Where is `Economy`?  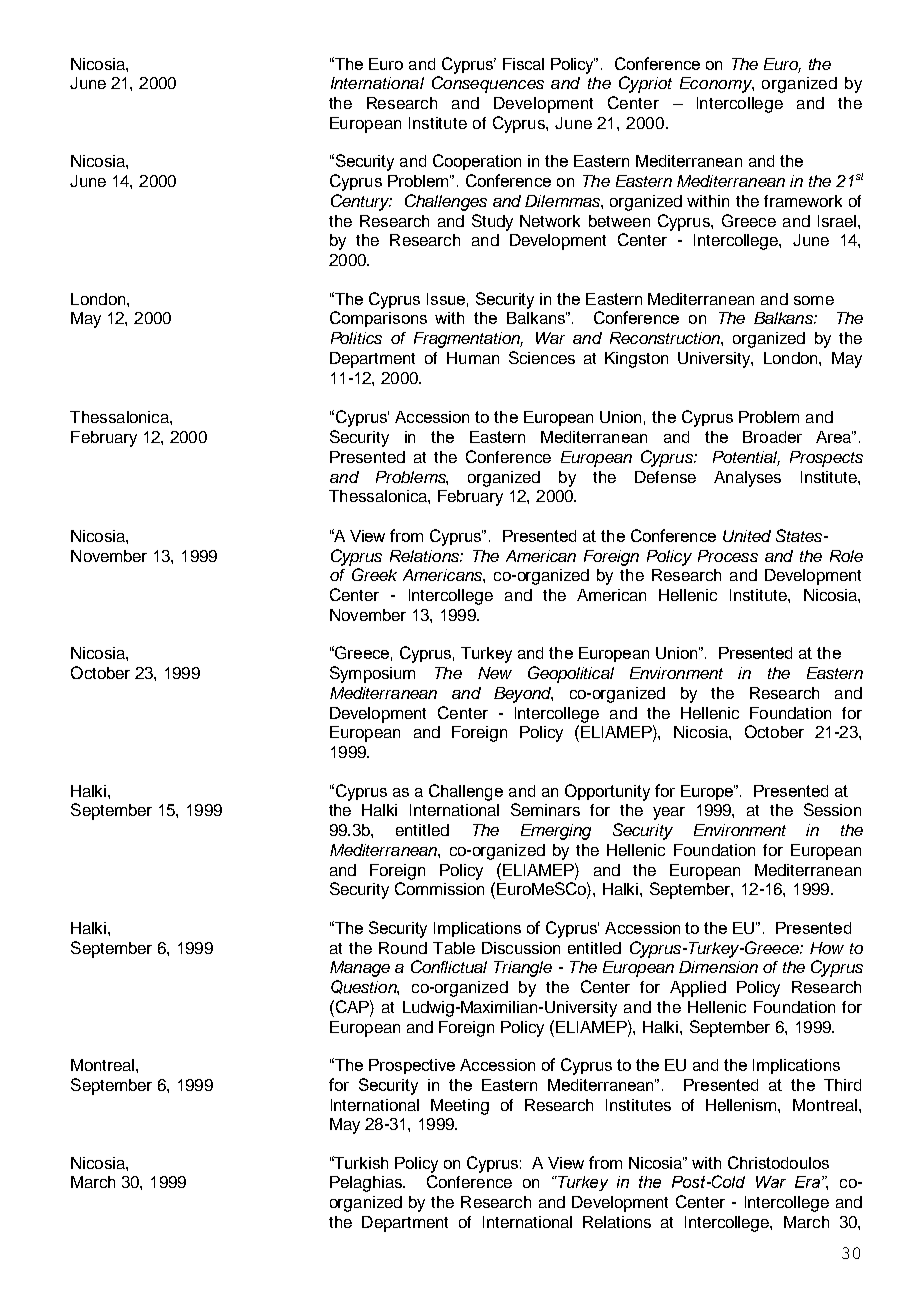 Economy is located at coordinates (717, 85).
